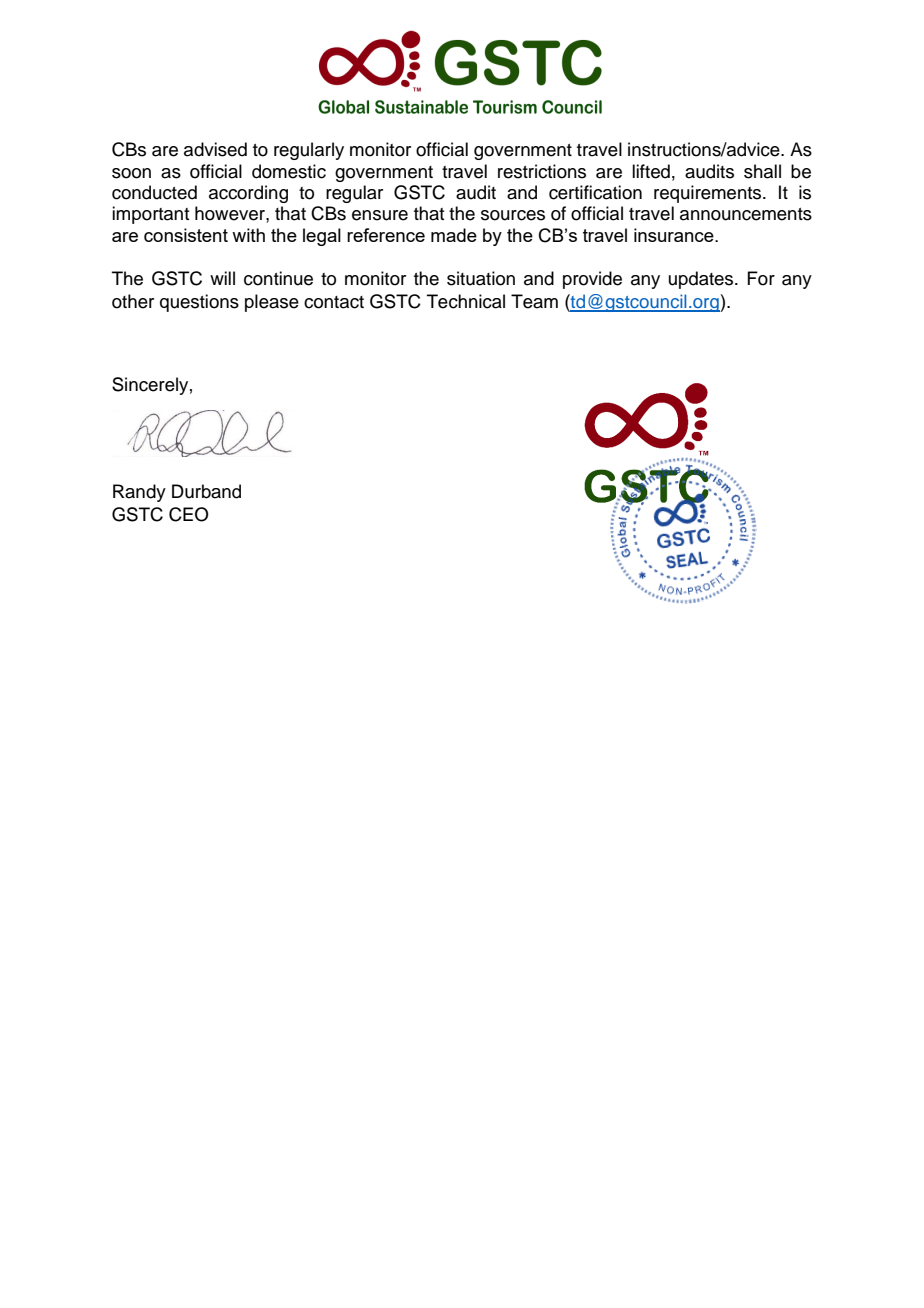  What do you see at coordinates (189, 514) in the screenshot?
I see `CEO` at bounding box center [189, 514].
